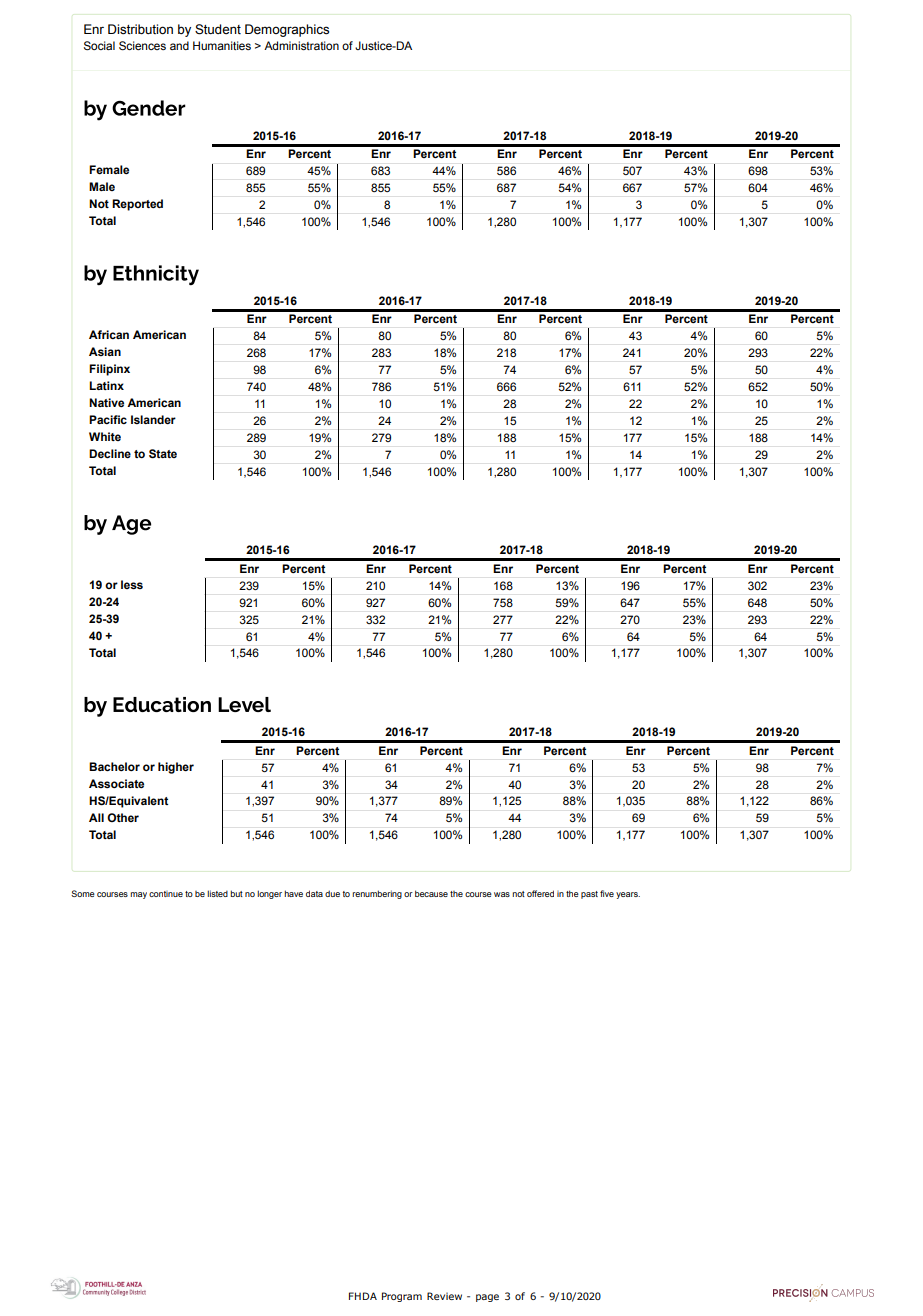  I want to click on Administration, so click(301, 45).
